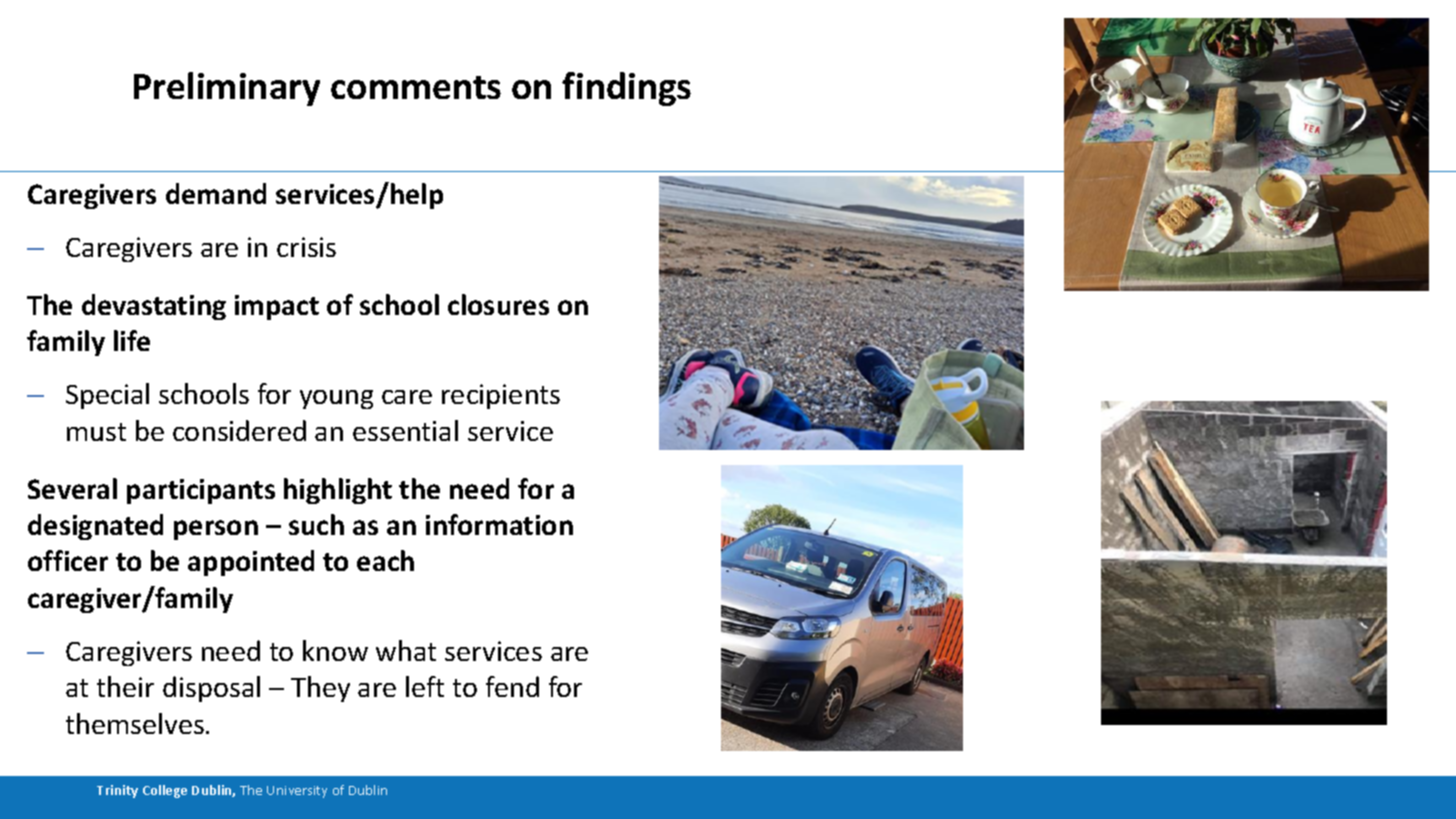  I want to click on recipients, so click(501, 396).
